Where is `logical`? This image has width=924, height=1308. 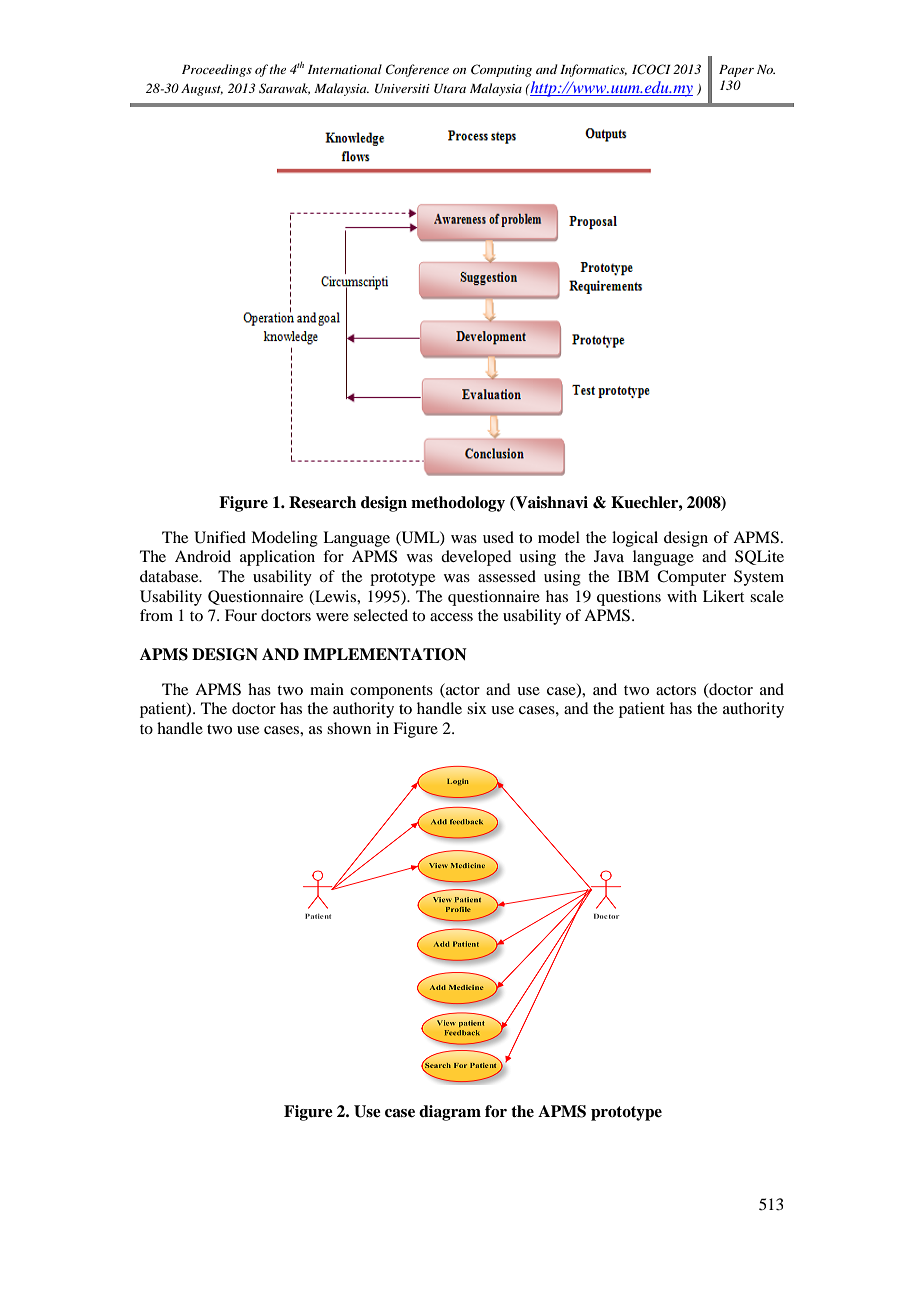
logical is located at coordinates (635, 539).
